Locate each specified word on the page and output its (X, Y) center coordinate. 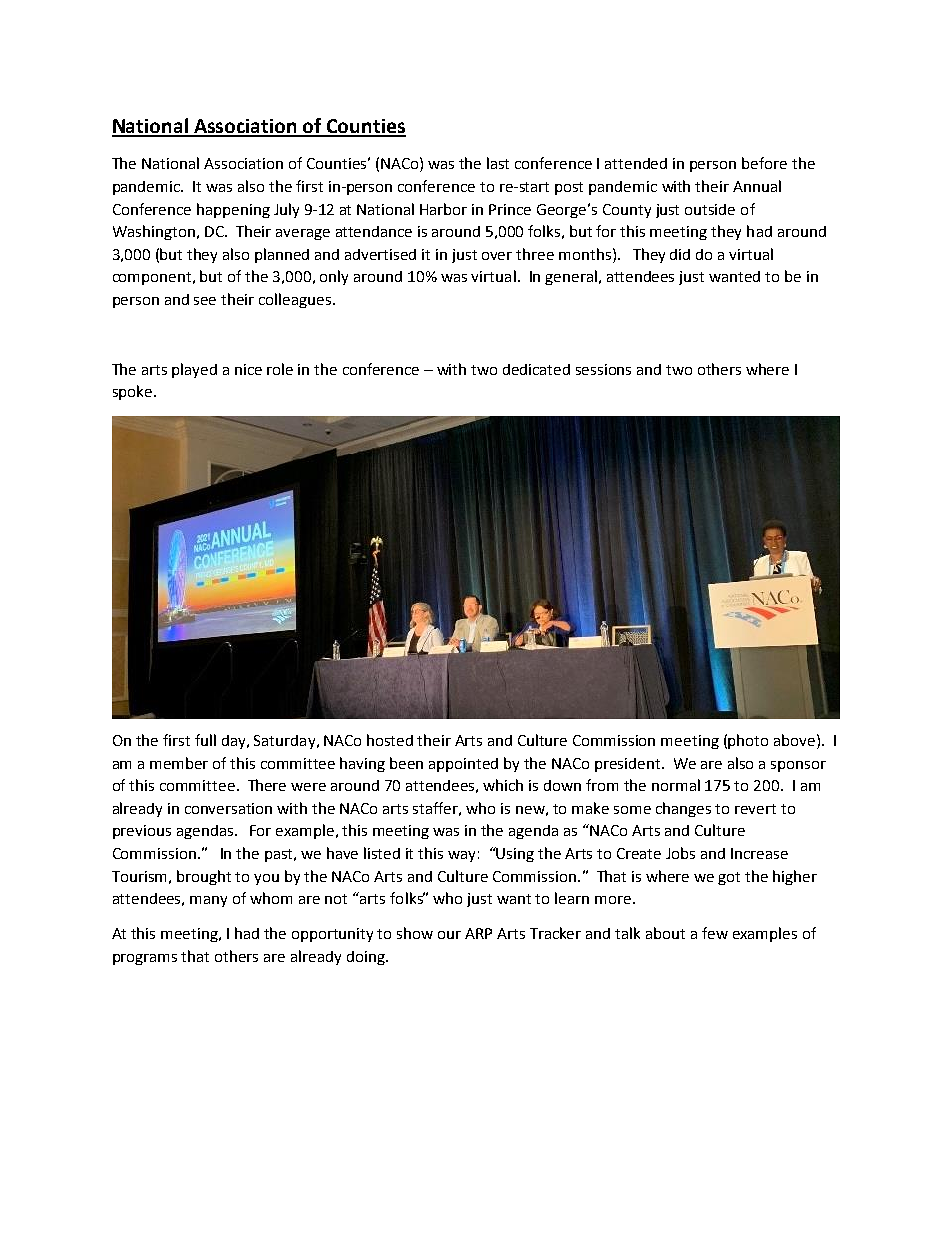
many (208, 901)
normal (676, 785)
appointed (463, 765)
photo (748, 741)
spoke (134, 392)
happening (233, 210)
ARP (478, 933)
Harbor (443, 209)
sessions (603, 369)
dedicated (536, 369)
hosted (390, 740)
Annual (757, 186)
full (205, 740)
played (194, 370)
